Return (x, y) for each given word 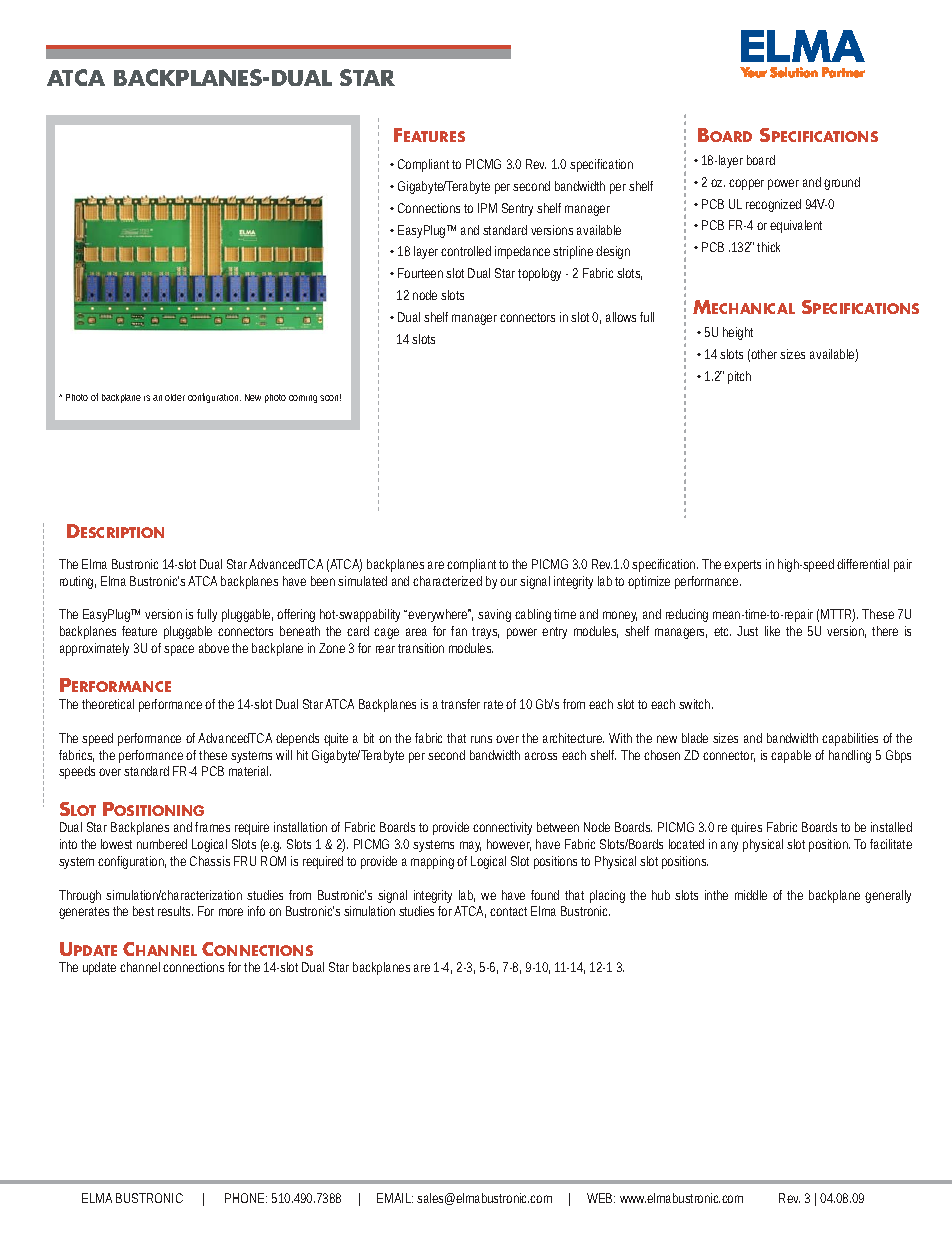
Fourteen (420, 273)
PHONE (244, 1198)
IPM (487, 208)
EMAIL (394, 1198)
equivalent (796, 226)
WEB (599, 1198)
